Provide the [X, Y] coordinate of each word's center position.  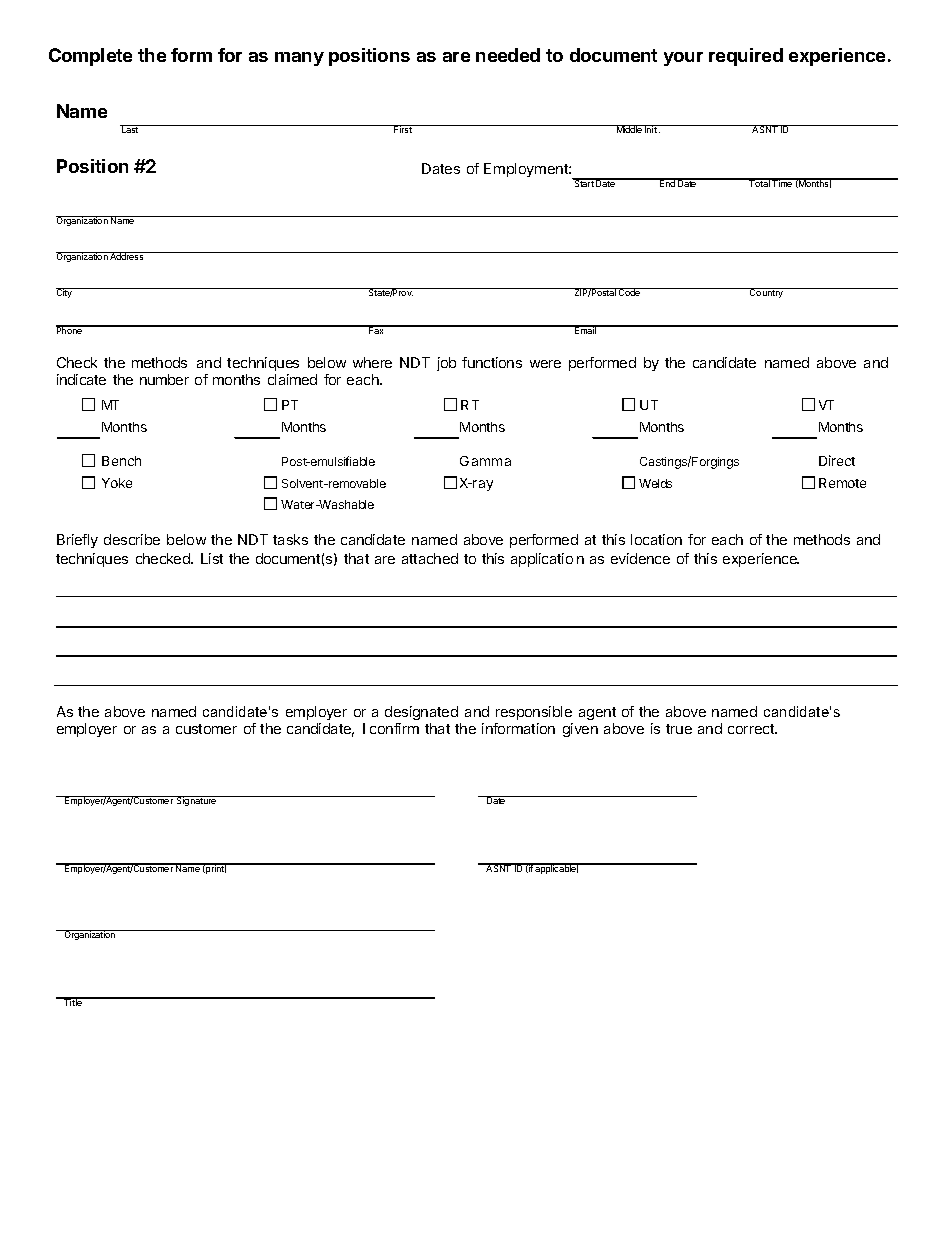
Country [767, 293]
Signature [197, 801]
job [446, 364]
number [164, 379]
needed [508, 55]
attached [430, 558]
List [212, 558]
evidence [640, 558]
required [746, 57]
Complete [90, 57]
